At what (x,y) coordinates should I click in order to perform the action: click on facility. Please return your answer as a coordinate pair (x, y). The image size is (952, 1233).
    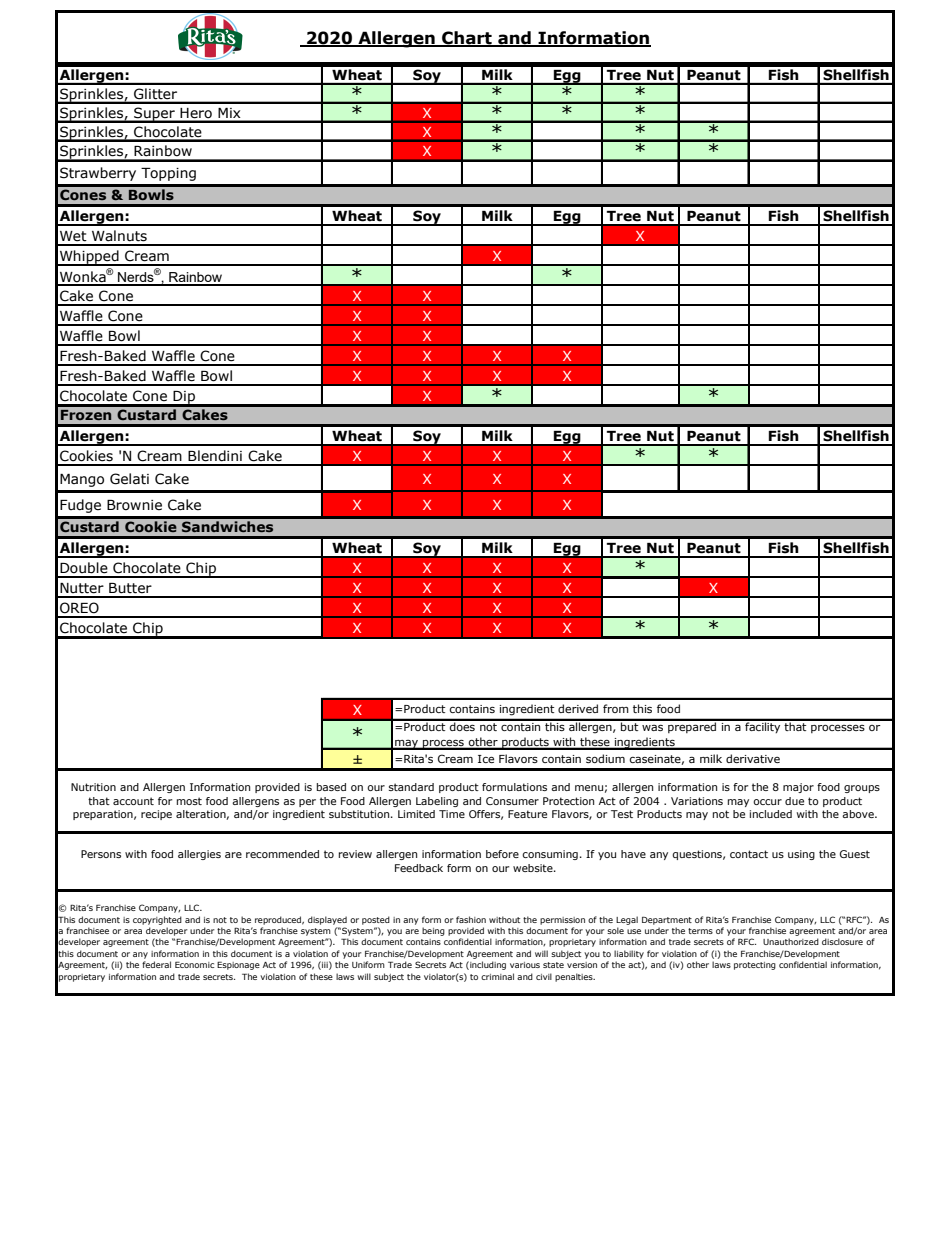
    Looking at the image, I should click on (763, 726).
